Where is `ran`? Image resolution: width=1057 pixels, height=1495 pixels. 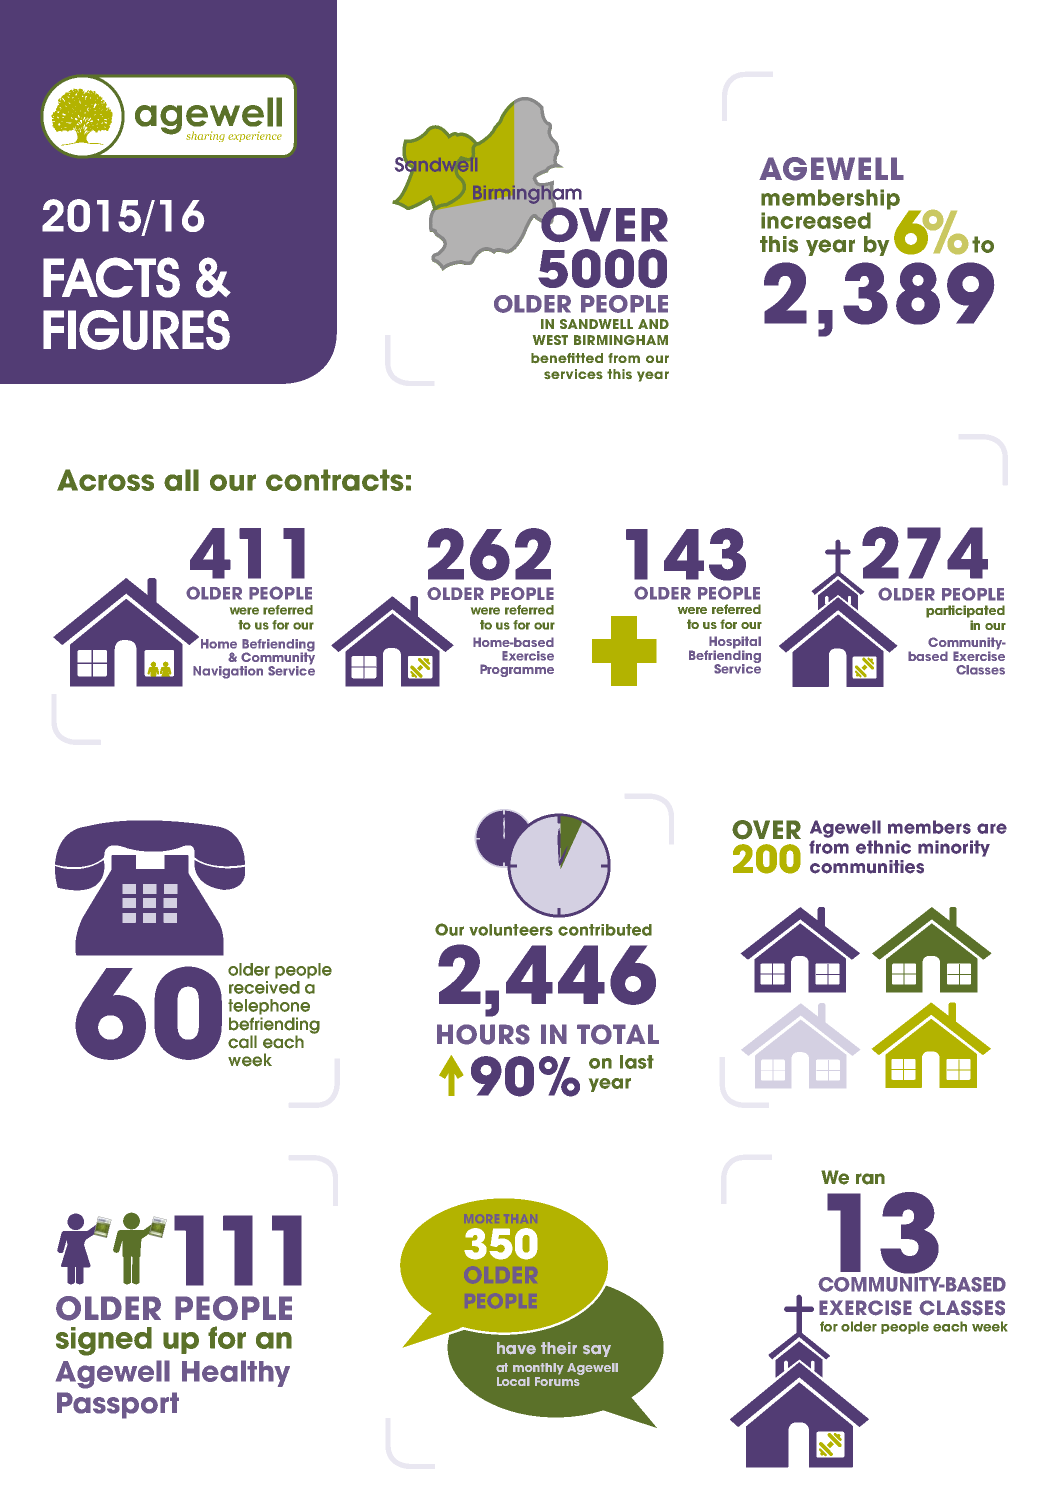 ran is located at coordinates (870, 1179).
